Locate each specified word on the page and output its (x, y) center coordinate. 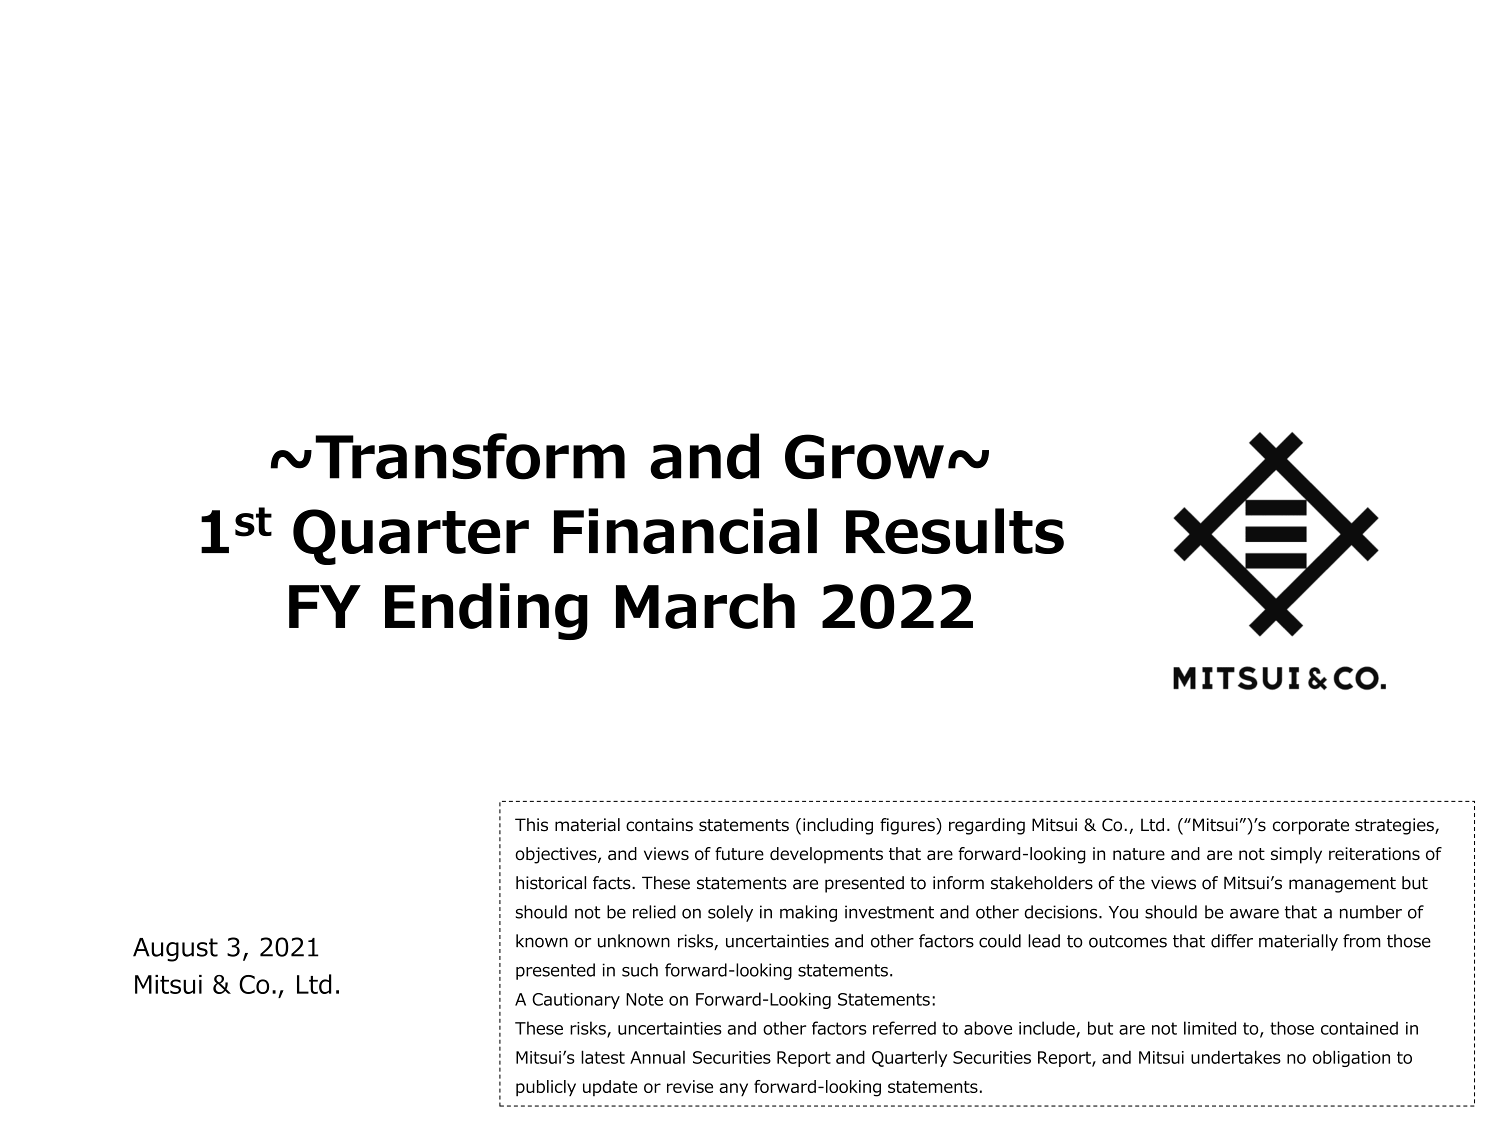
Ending (486, 611)
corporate (1311, 827)
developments (826, 855)
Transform (470, 456)
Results (955, 531)
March (705, 606)
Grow (864, 457)
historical (551, 883)
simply (1296, 855)
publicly (546, 1088)
